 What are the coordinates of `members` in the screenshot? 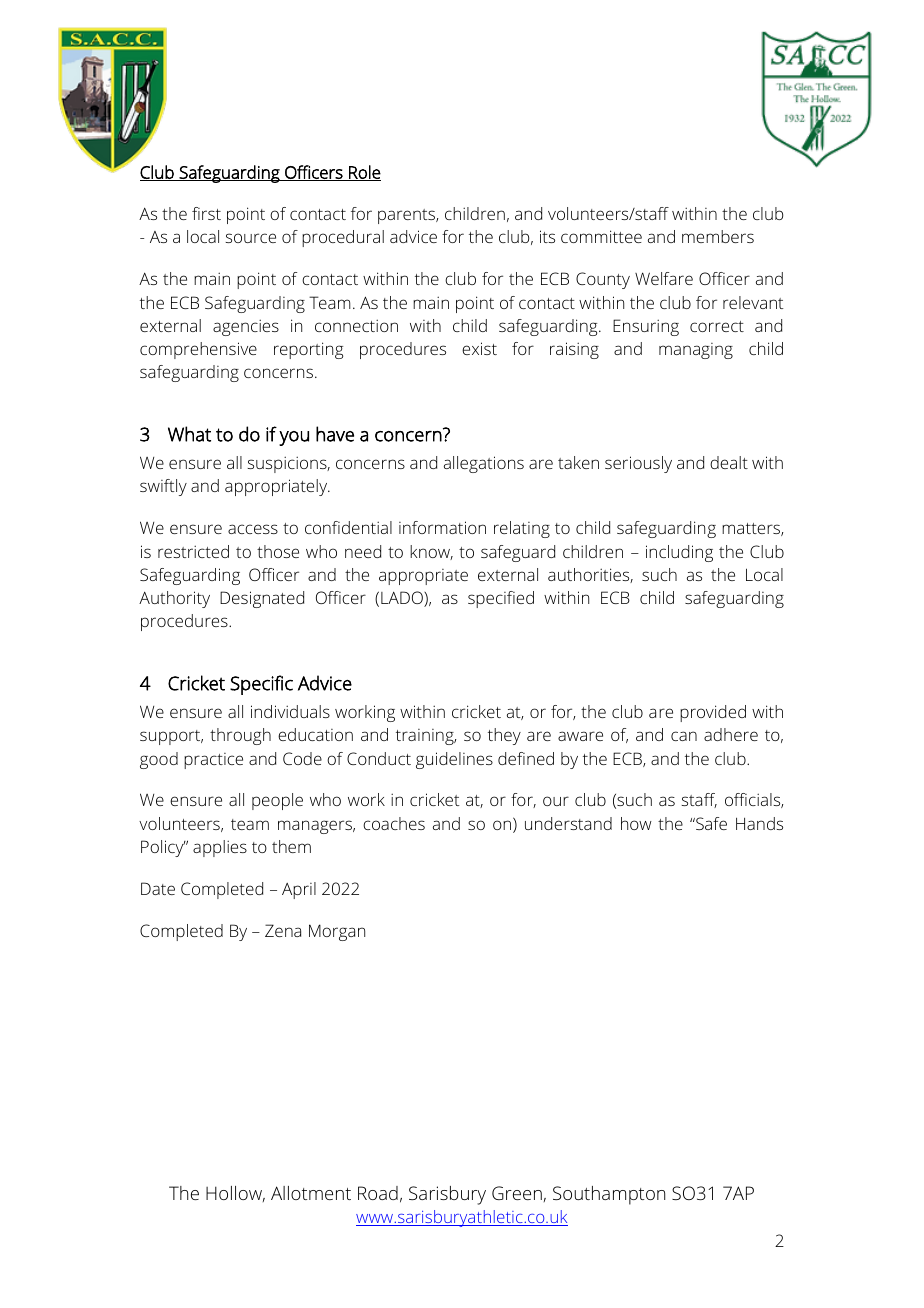 It's located at (718, 236).
